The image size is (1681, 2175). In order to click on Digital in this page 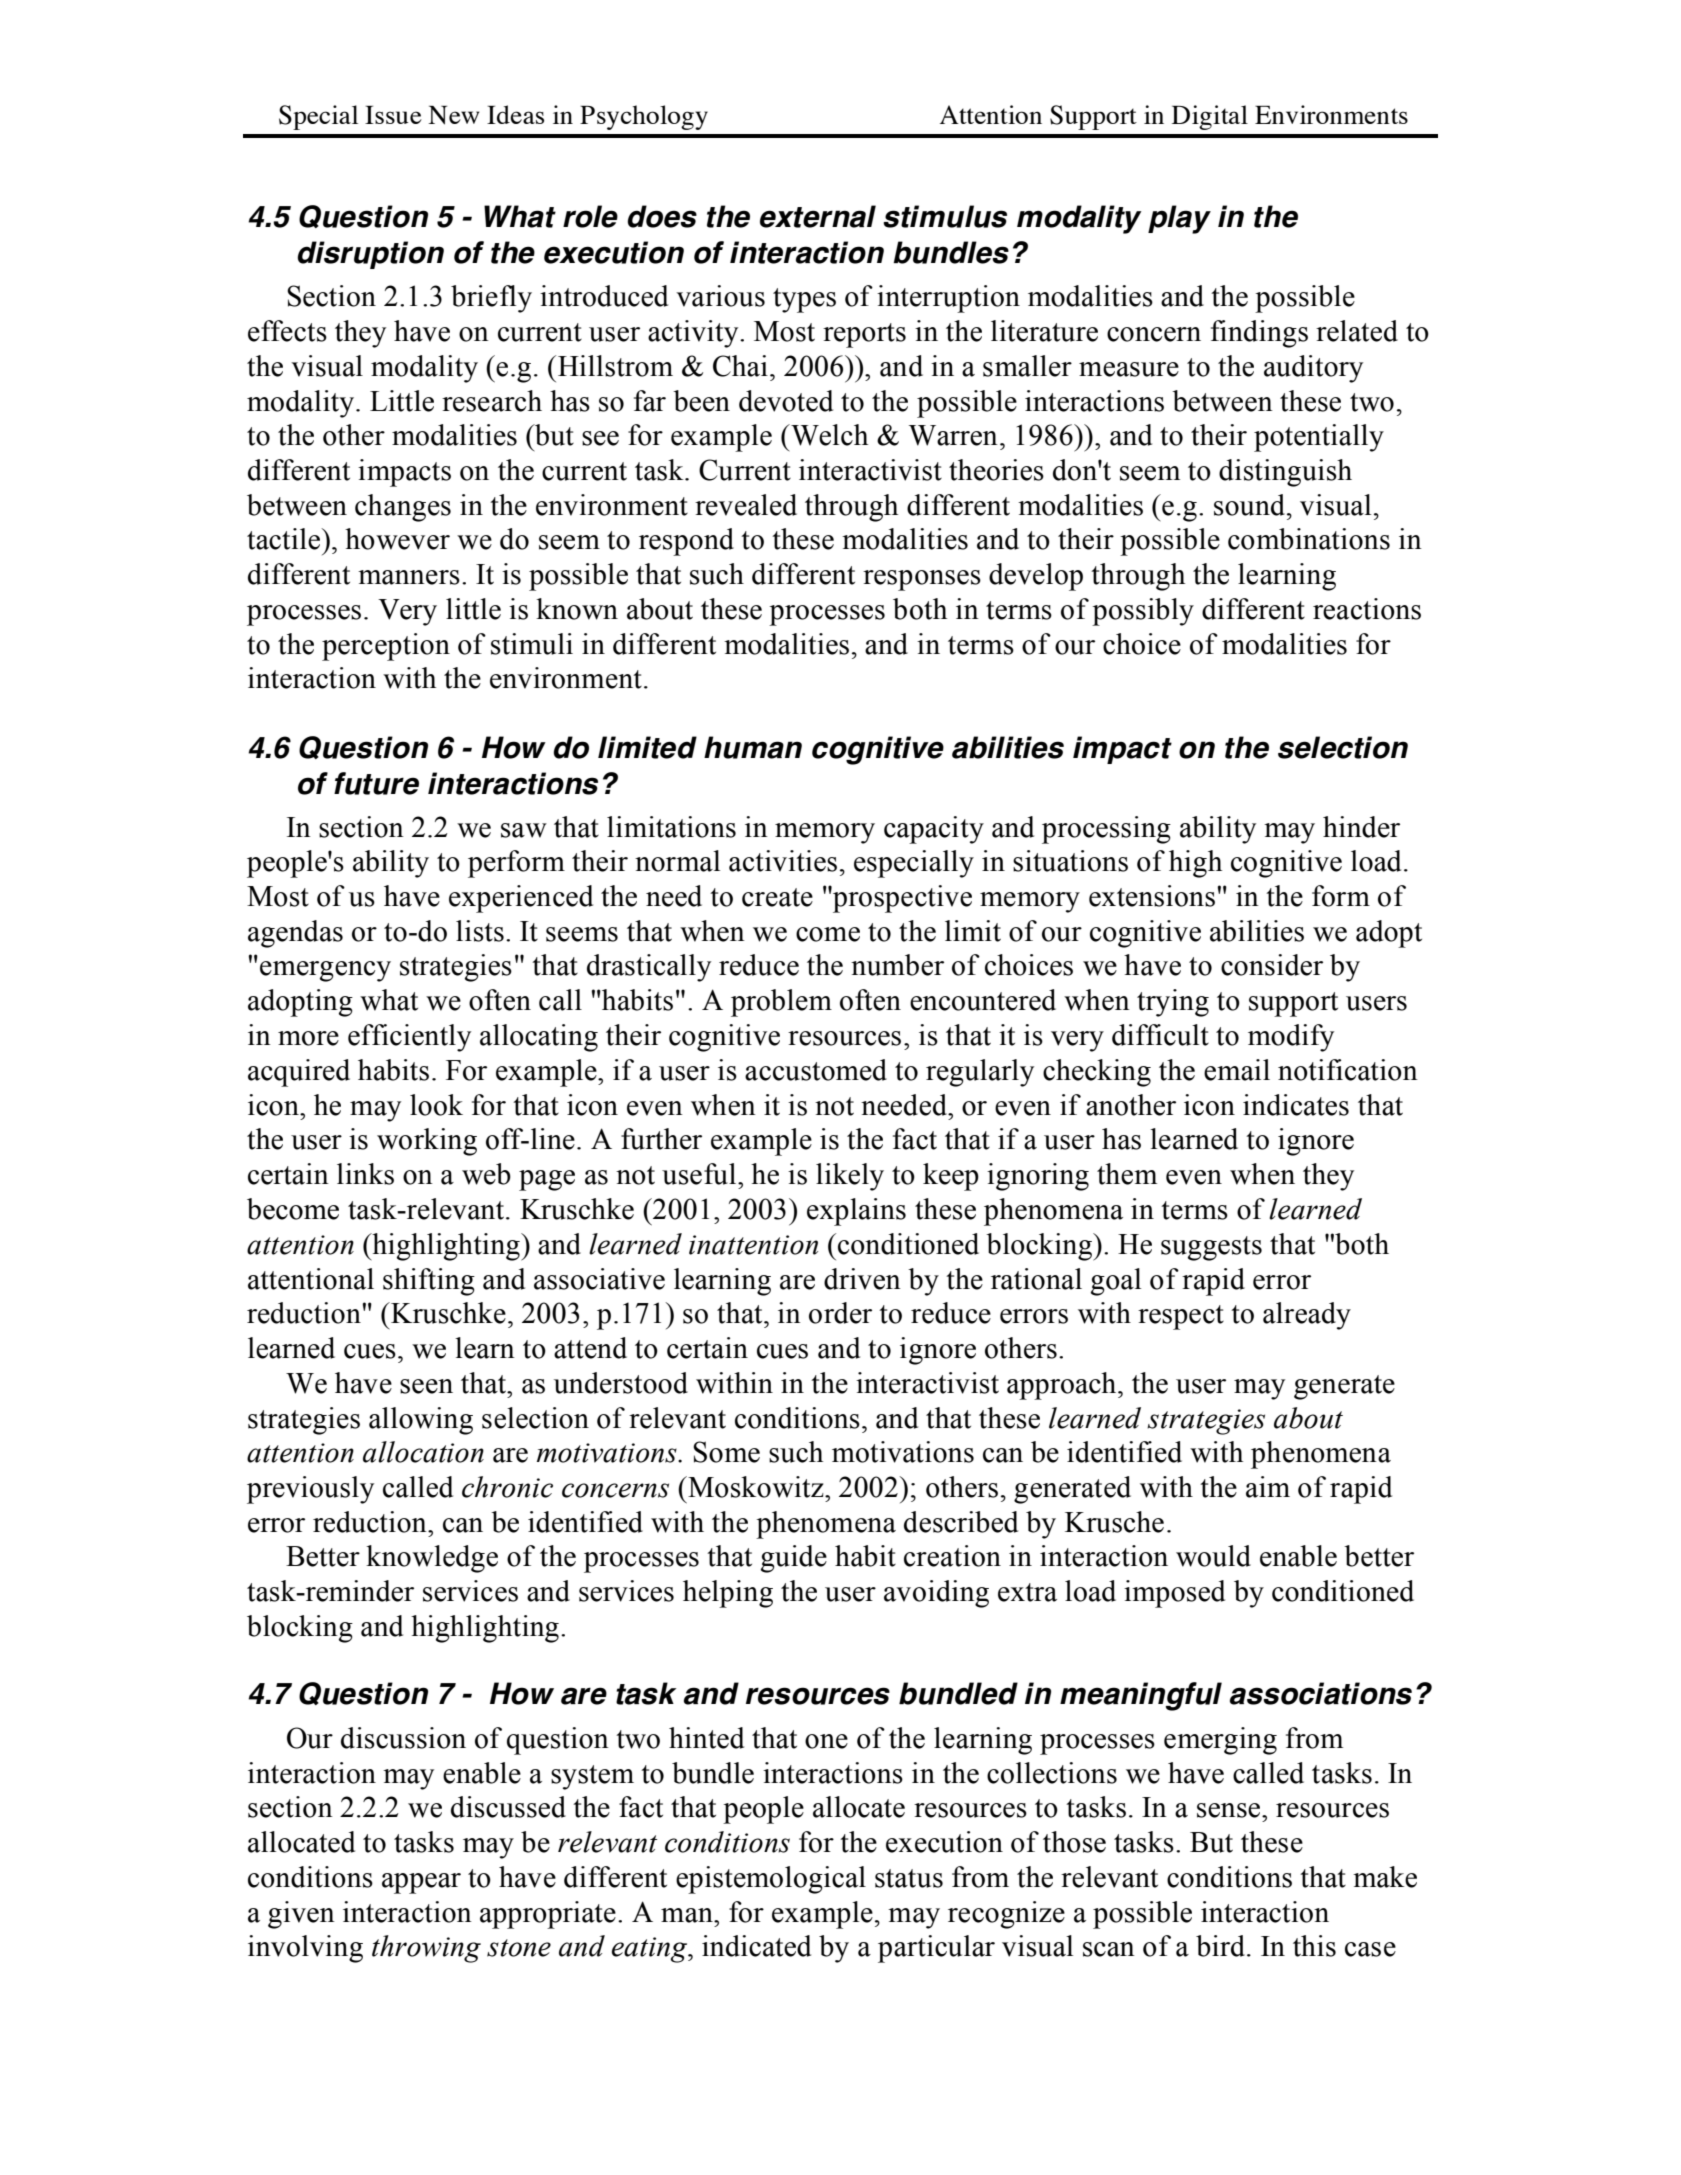, I will do `click(1210, 117)`.
